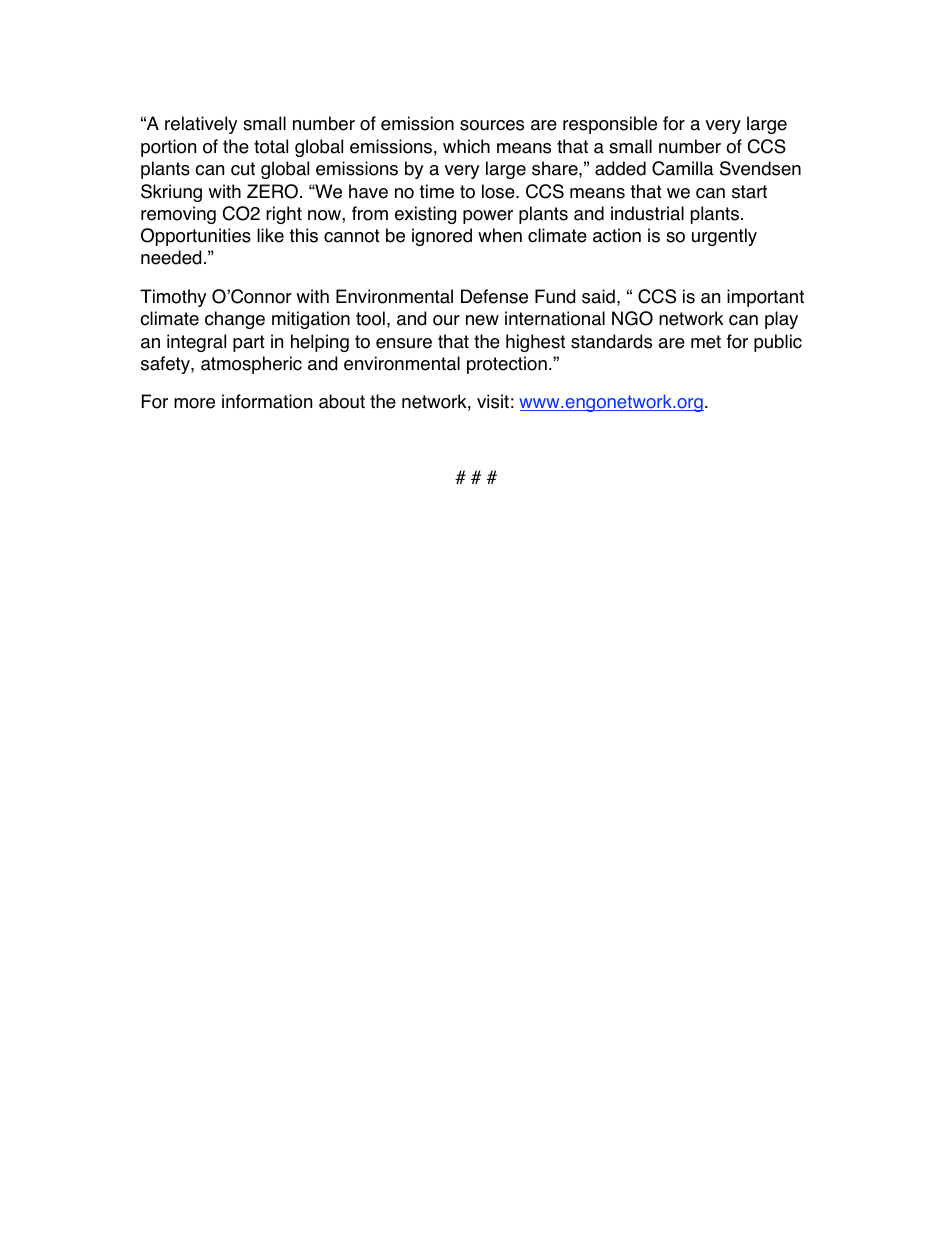 Image resolution: width=952 pixels, height=1233 pixels. Describe the element at coordinates (272, 191) in the screenshot. I see `ZERO` at that location.
